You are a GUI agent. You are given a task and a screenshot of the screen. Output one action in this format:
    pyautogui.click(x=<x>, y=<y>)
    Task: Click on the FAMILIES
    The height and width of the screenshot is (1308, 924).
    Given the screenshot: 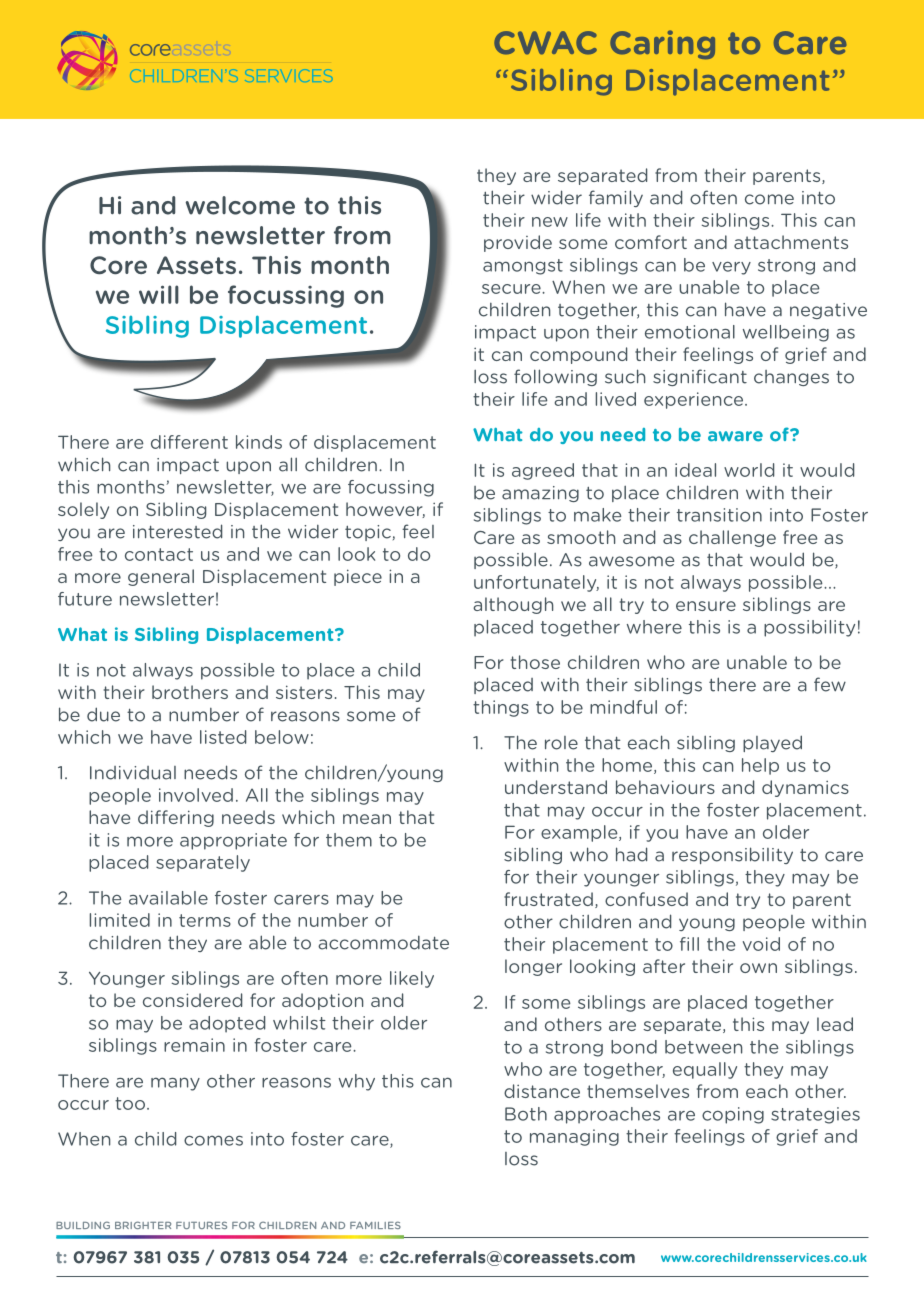 What is the action you would take?
    pyautogui.click(x=375, y=1225)
